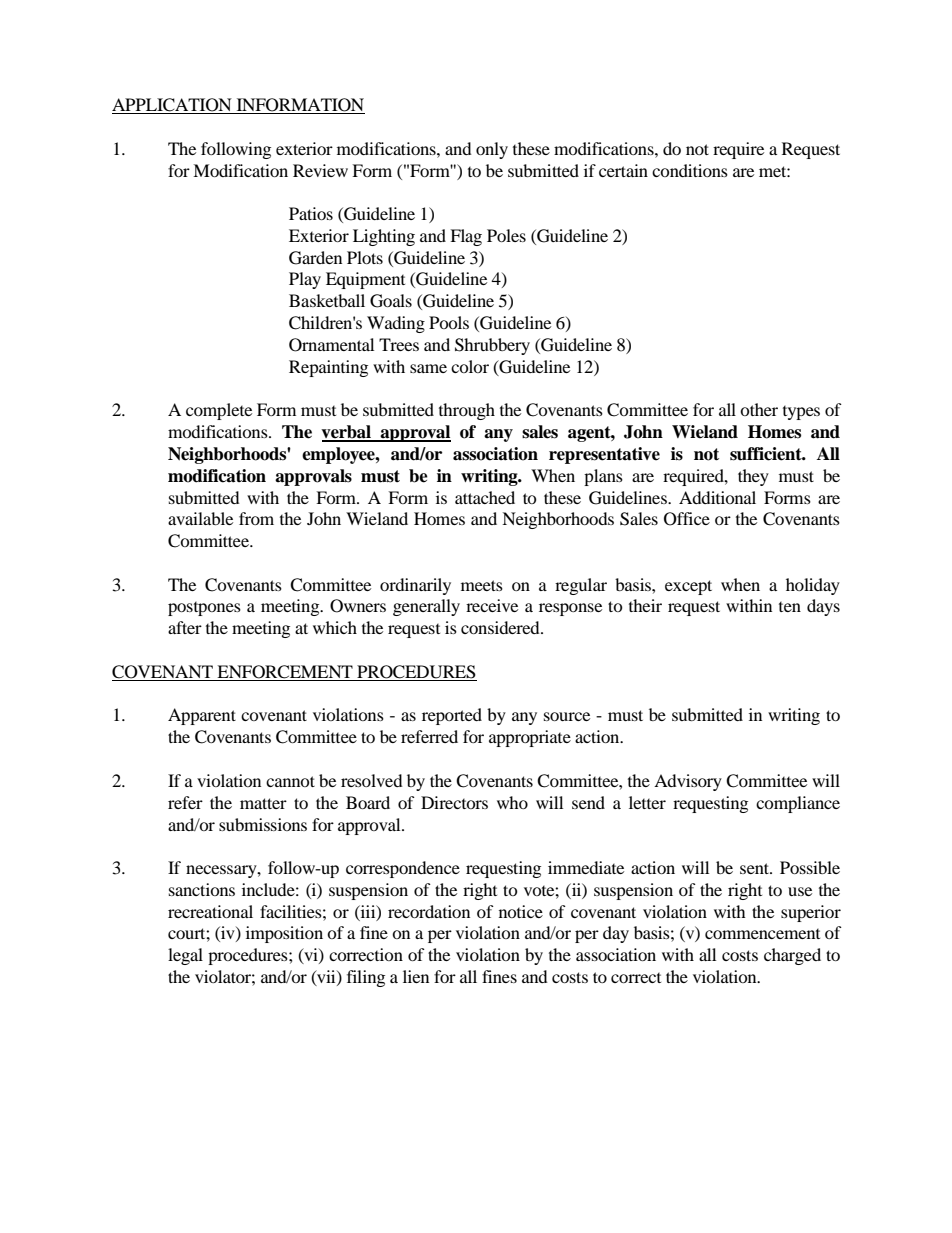  Describe the element at coordinates (452, 716) in the image. I see `reported` at that location.
